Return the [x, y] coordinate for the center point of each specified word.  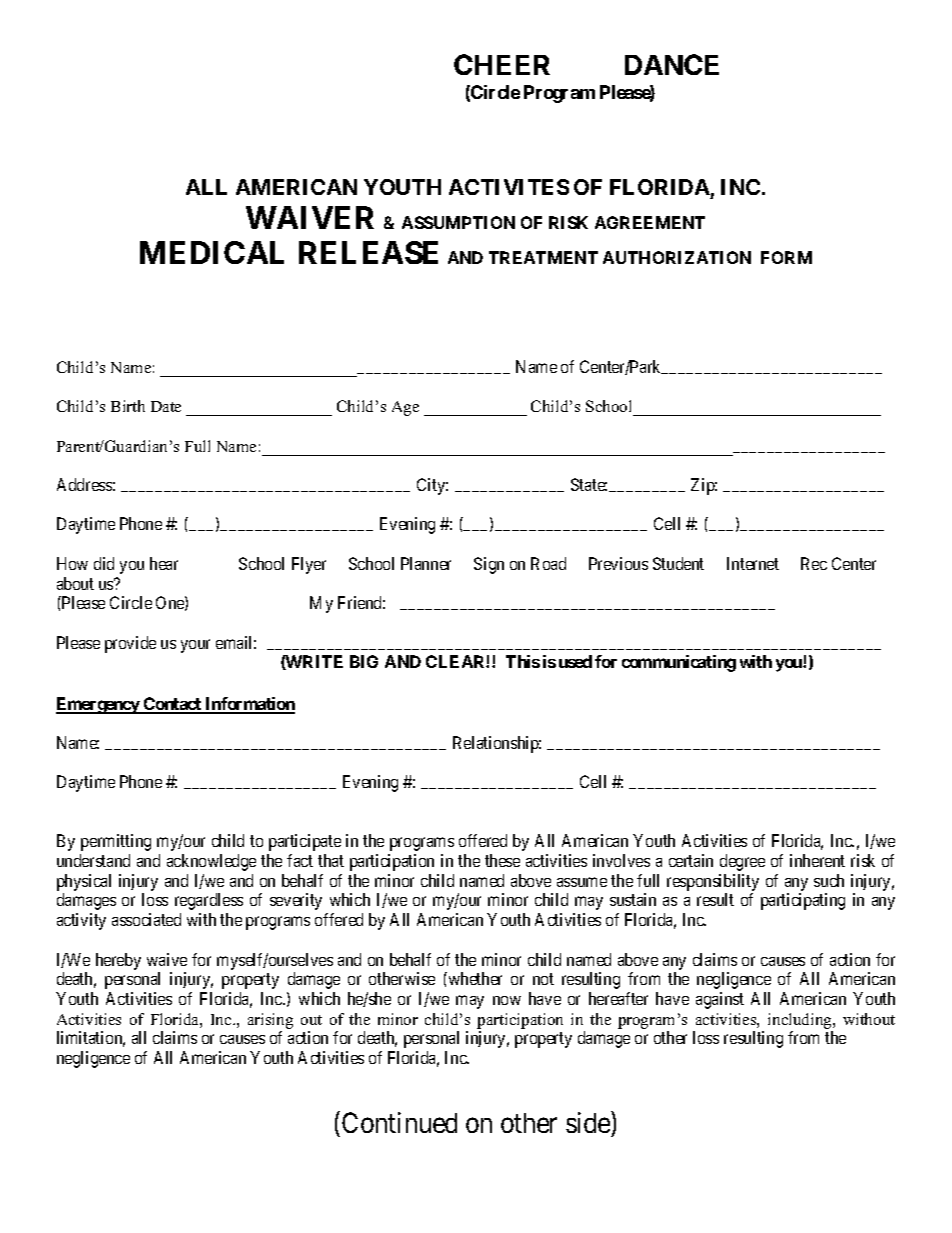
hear [164, 563]
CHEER [502, 64]
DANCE [672, 64]
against [720, 1000]
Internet [753, 563]
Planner [426, 563]
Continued [399, 1122]
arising [270, 1021]
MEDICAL [212, 252]
